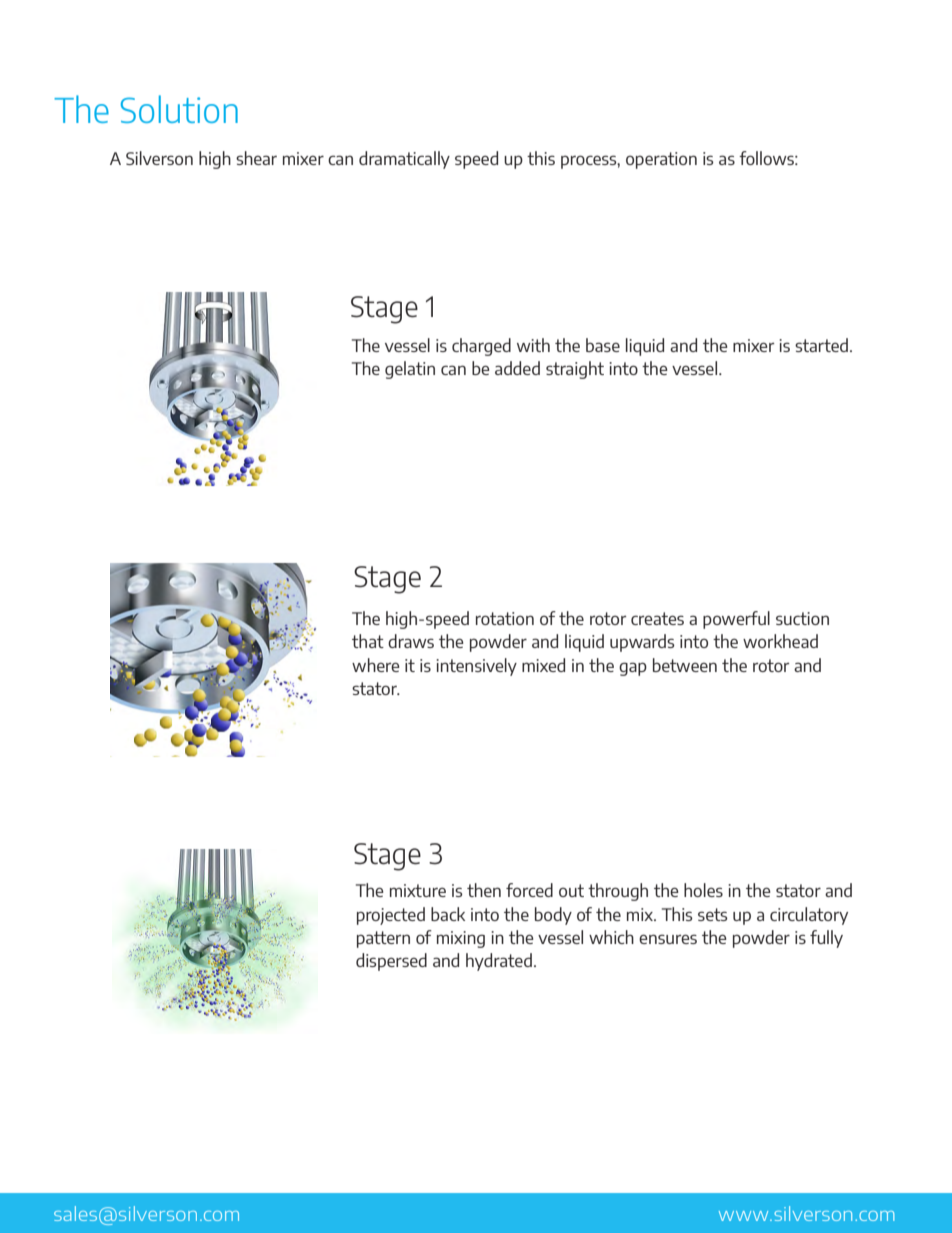  What do you see at coordinates (685, 665) in the document?
I see `between` at bounding box center [685, 665].
